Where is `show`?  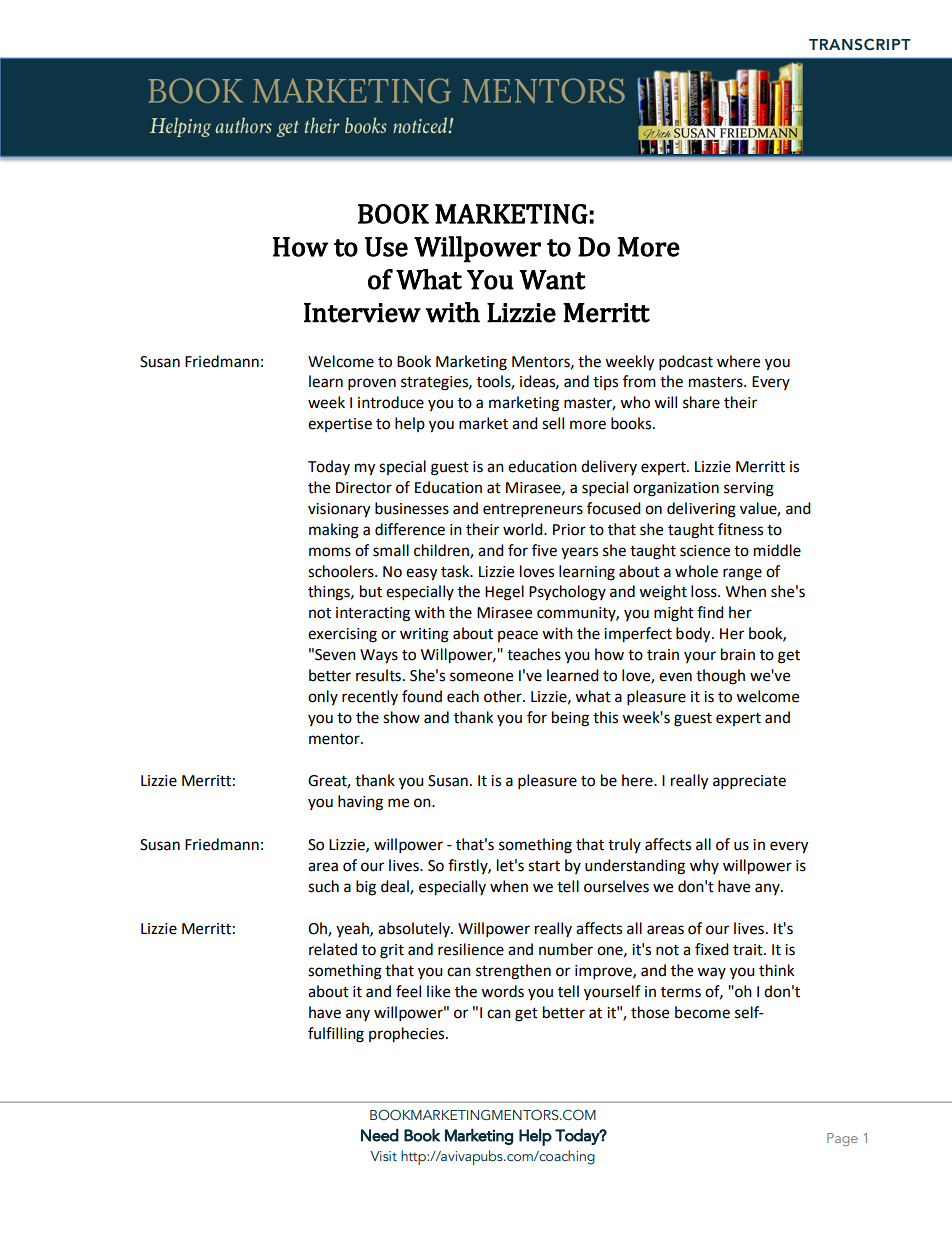 show is located at coordinates (401, 717).
